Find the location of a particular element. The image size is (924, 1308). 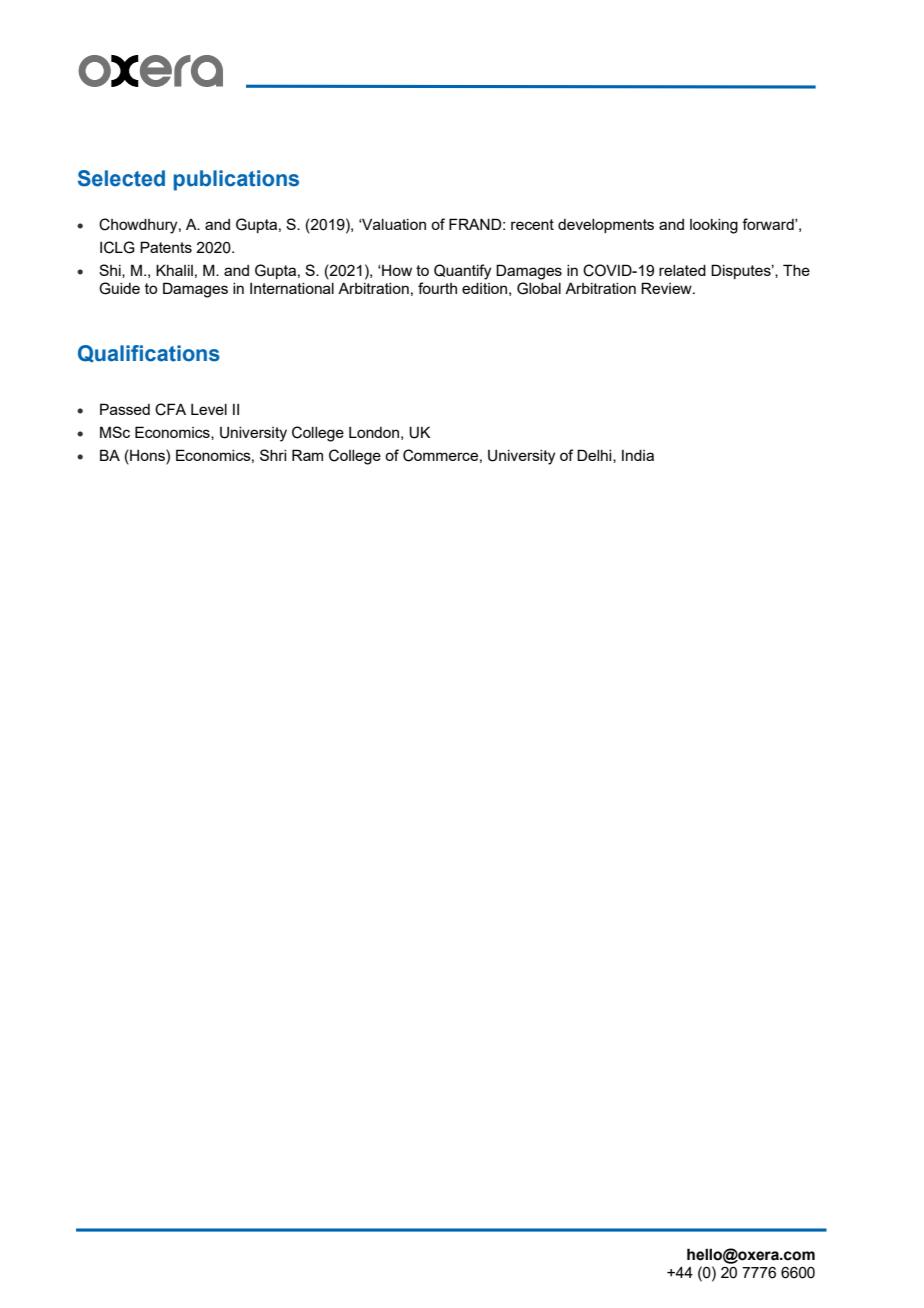

related is located at coordinates (682, 270).
